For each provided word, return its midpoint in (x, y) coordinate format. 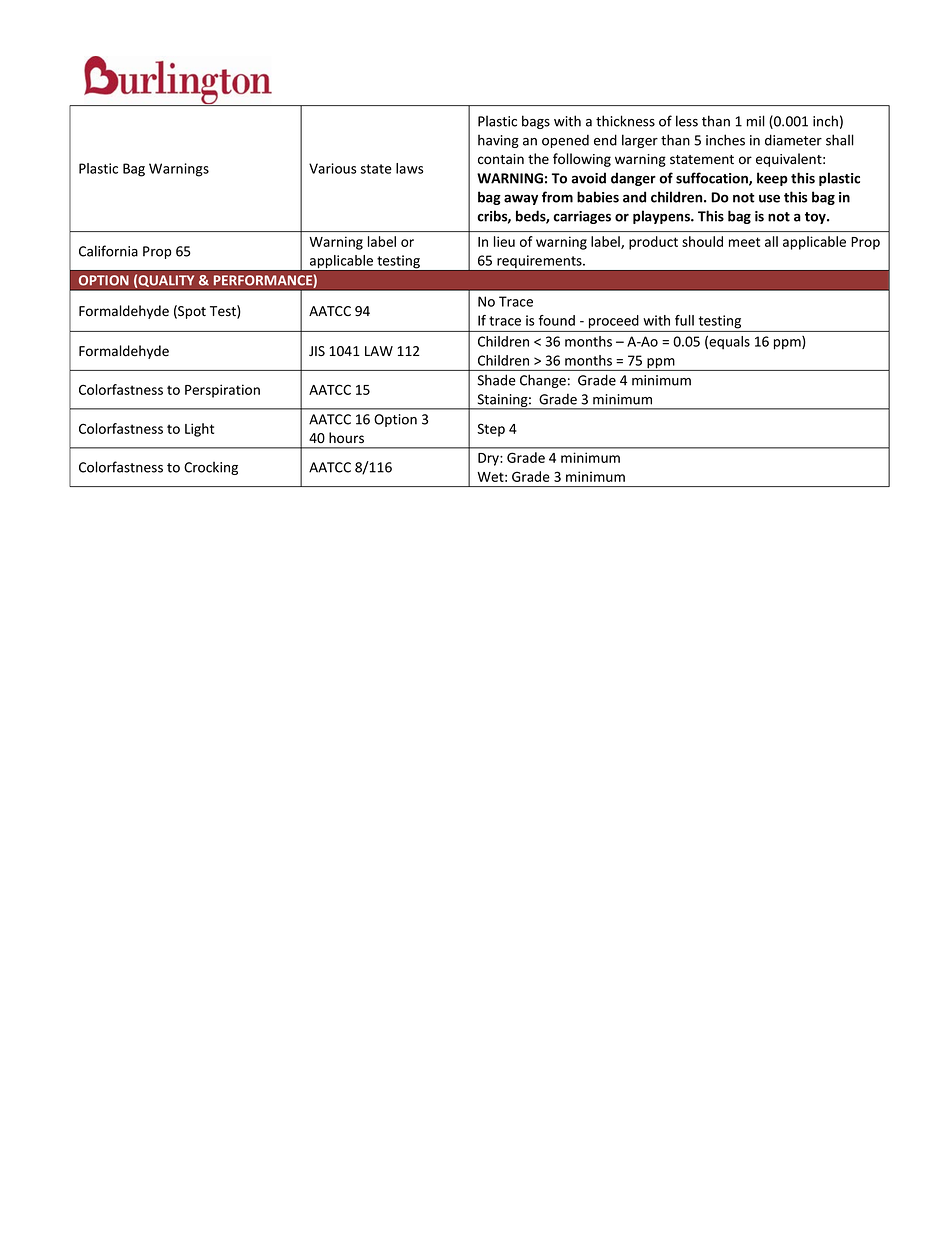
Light (199, 430)
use (769, 198)
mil (756, 121)
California (108, 251)
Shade (497, 380)
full (684, 320)
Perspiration (222, 391)
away (521, 199)
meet (744, 242)
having (498, 141)
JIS (317, 351)
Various (333, 168)
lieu (504, 241)
